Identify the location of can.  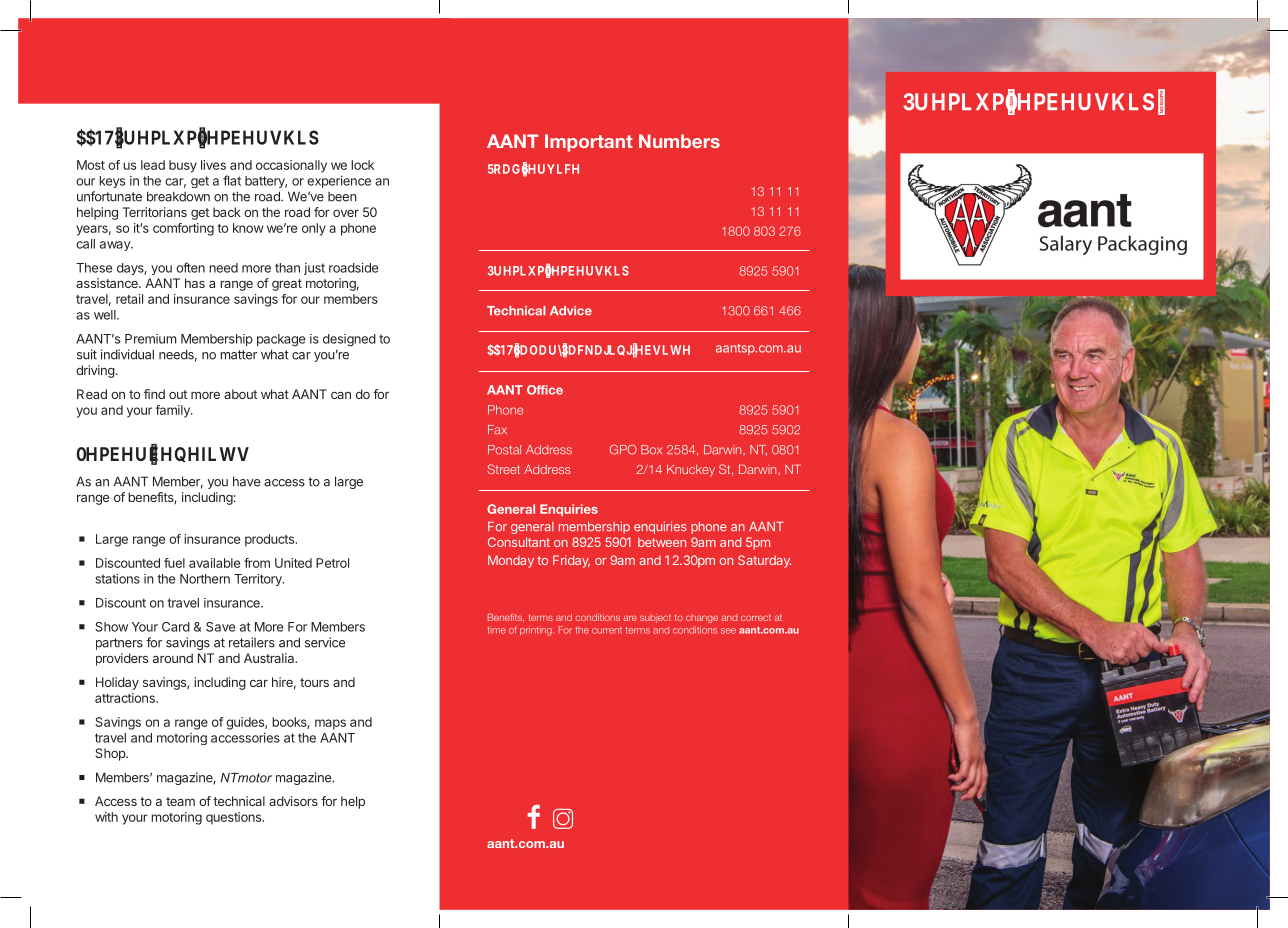
(341, 395).
